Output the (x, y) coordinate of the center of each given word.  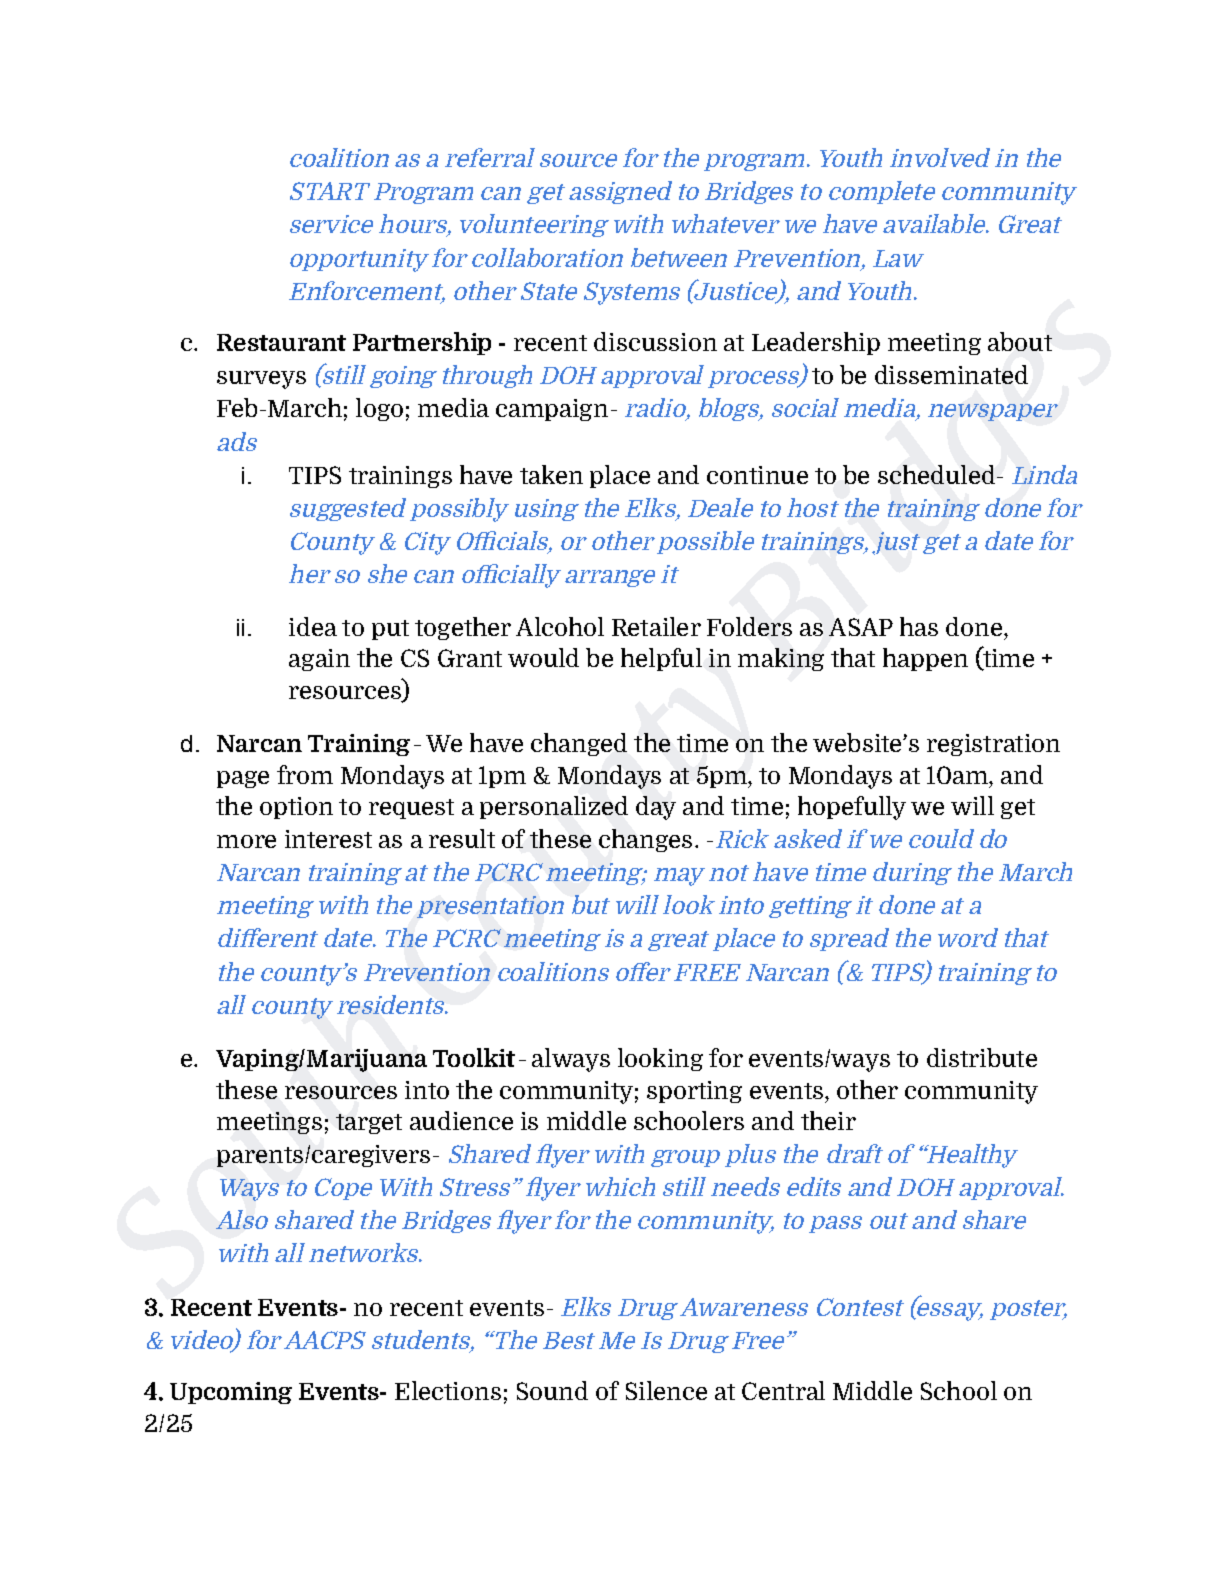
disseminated (951, 374)
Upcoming (231, 1393)
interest (328, 839)
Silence (666, 1390)
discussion (655, 341)
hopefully (852, 808)
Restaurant (281, 342)
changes (645, 840)
